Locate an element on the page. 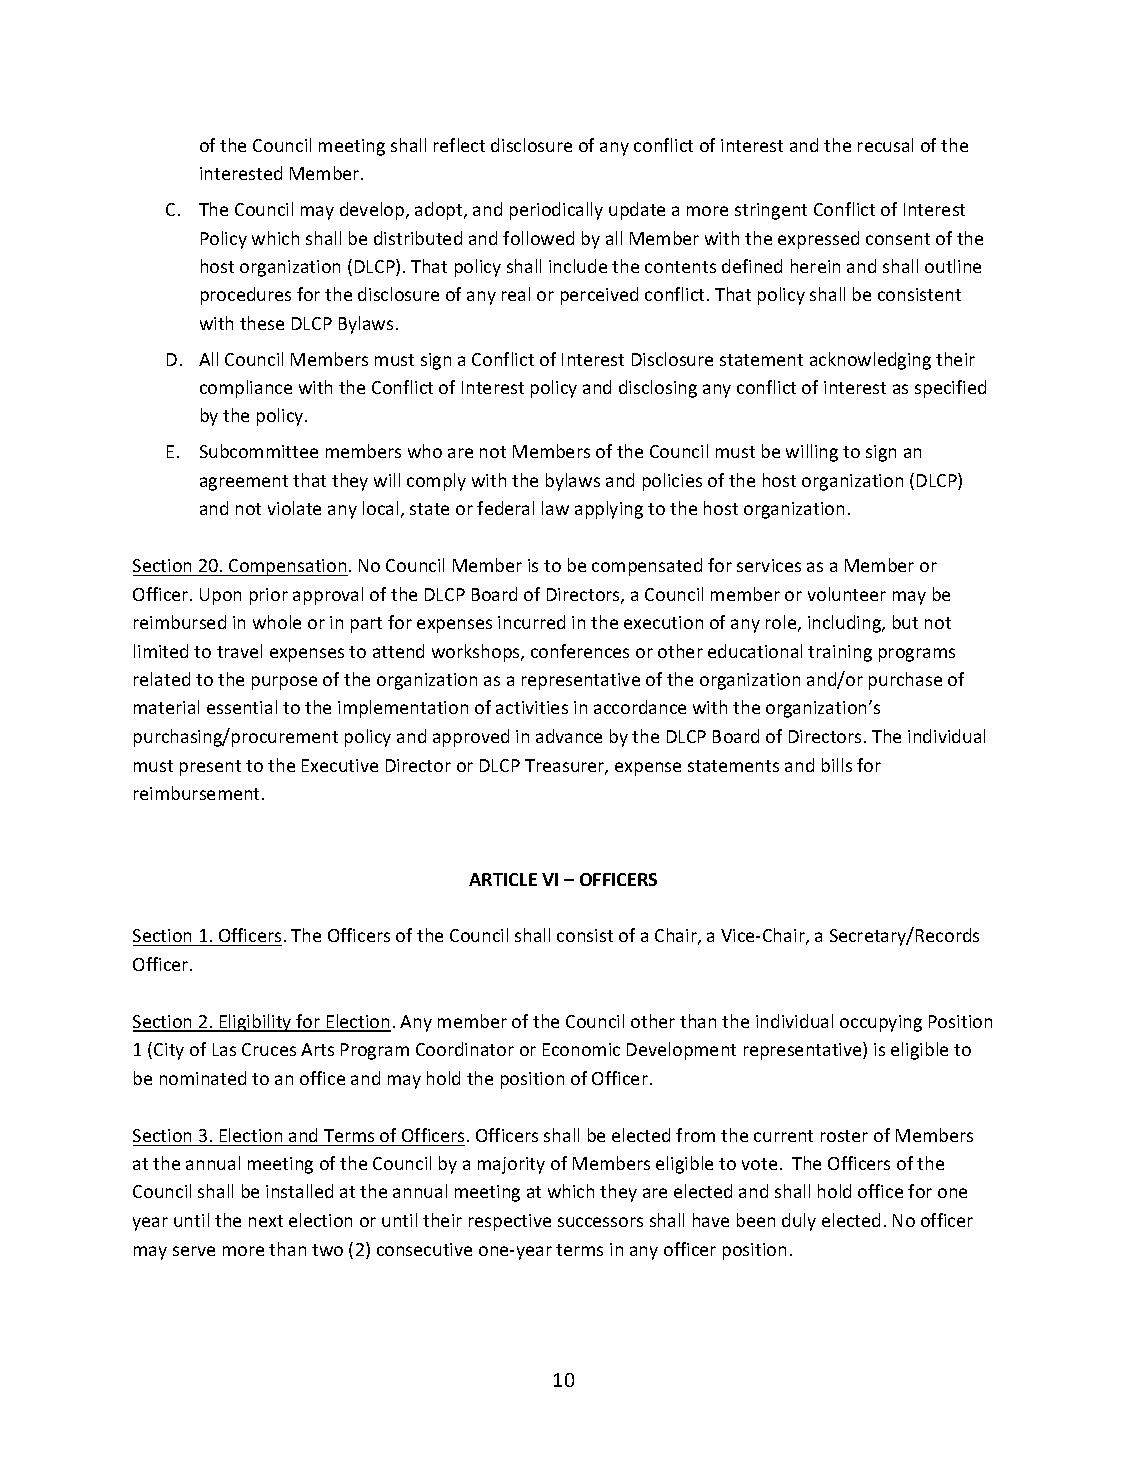 This image has height=1460, width=1128. next is located at coordinates (266, 1221).
